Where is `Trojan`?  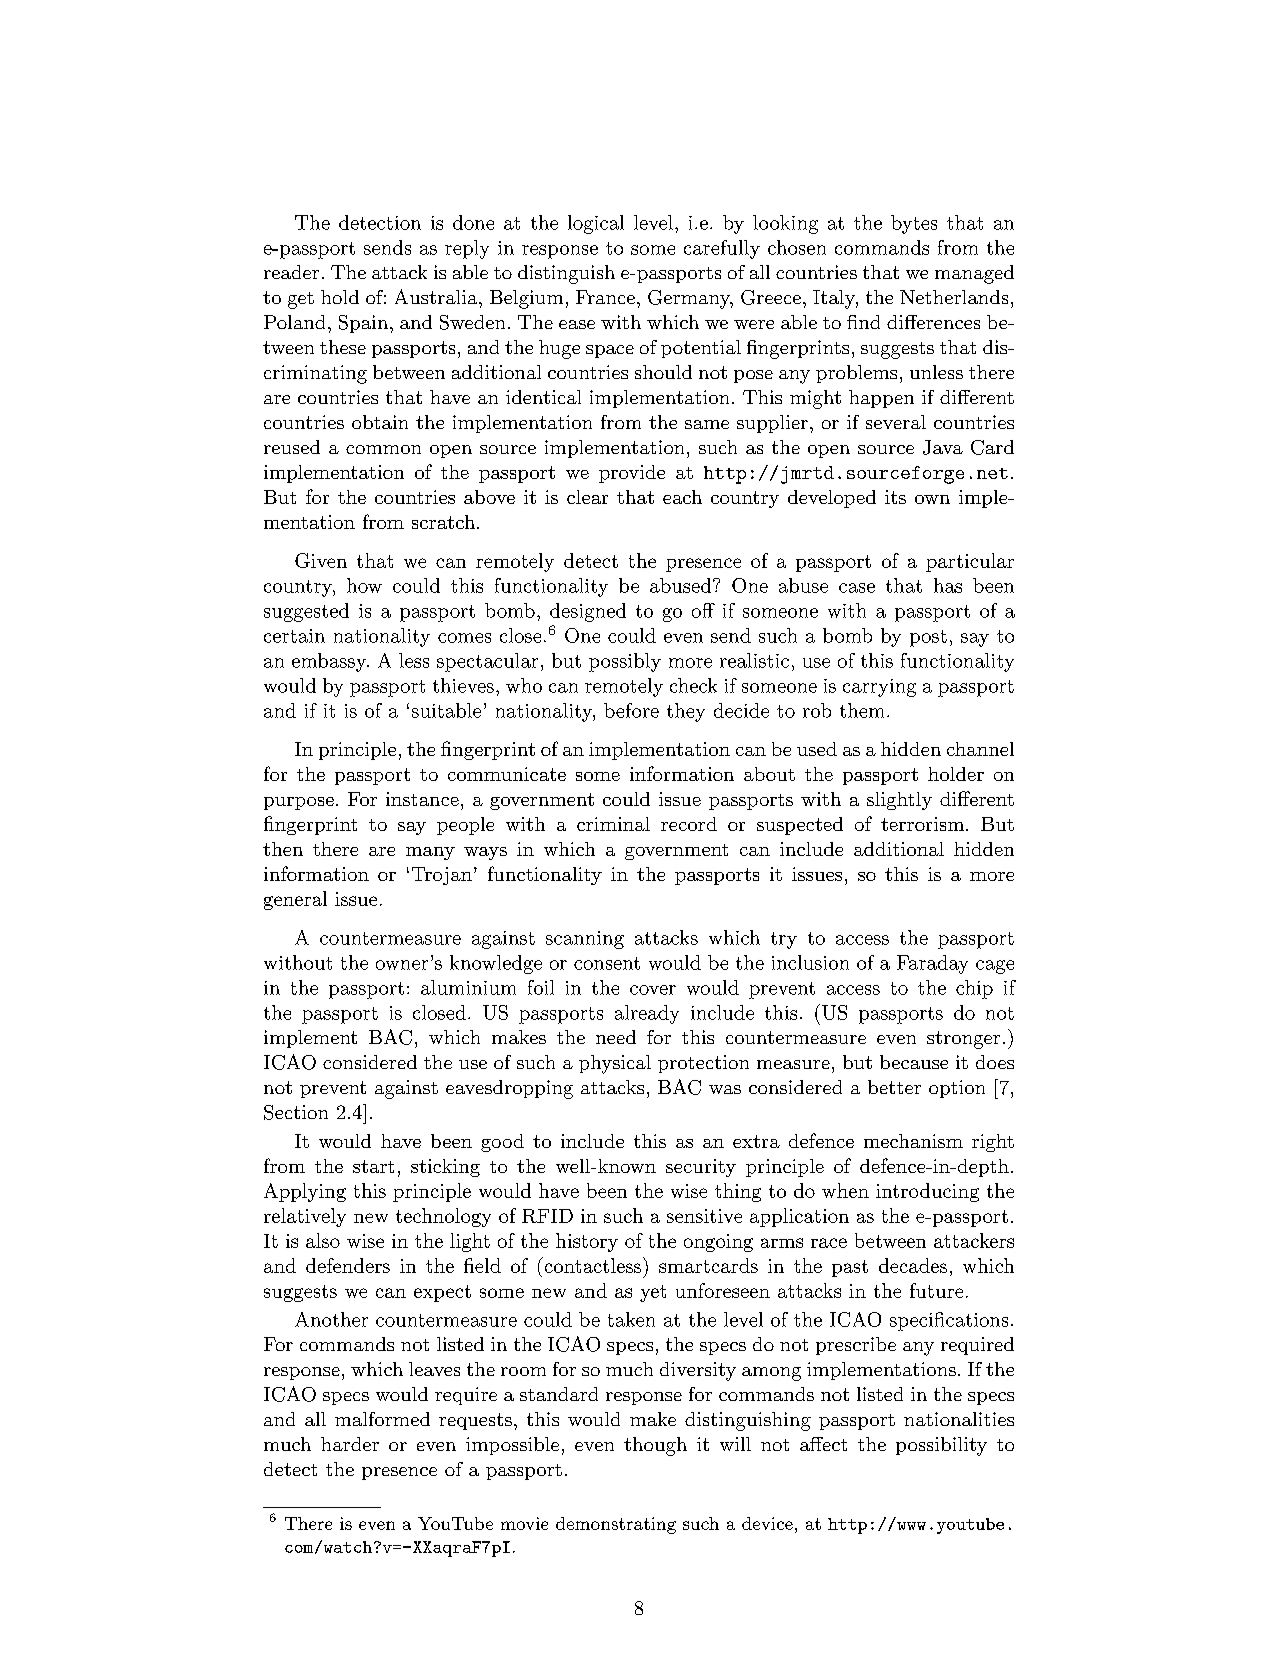
Trojan is located at coordinates (442, 876).
